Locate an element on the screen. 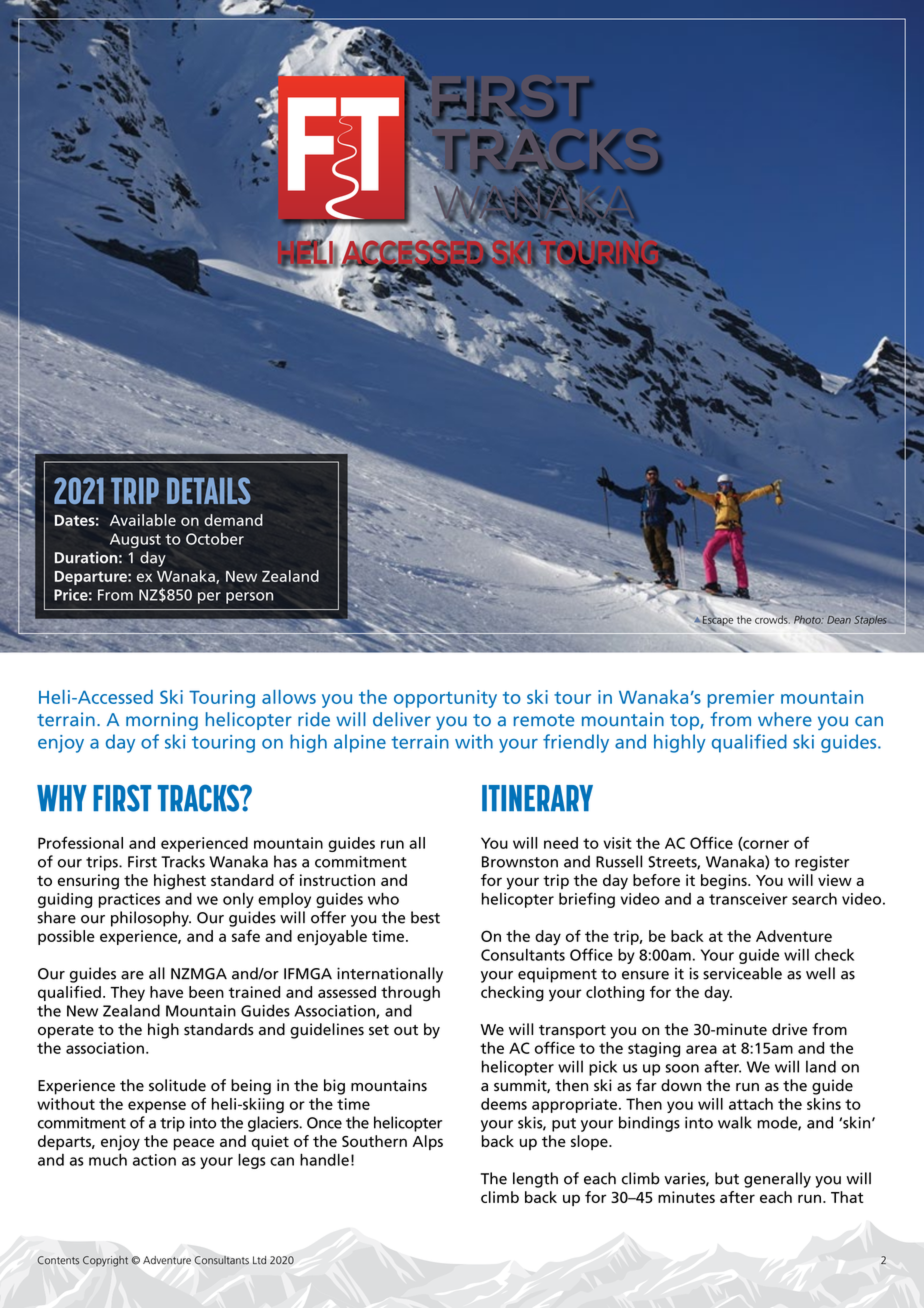 The width and height of the screenshot is (924, 1308). serviceable is located at coordinates (742, 973).
